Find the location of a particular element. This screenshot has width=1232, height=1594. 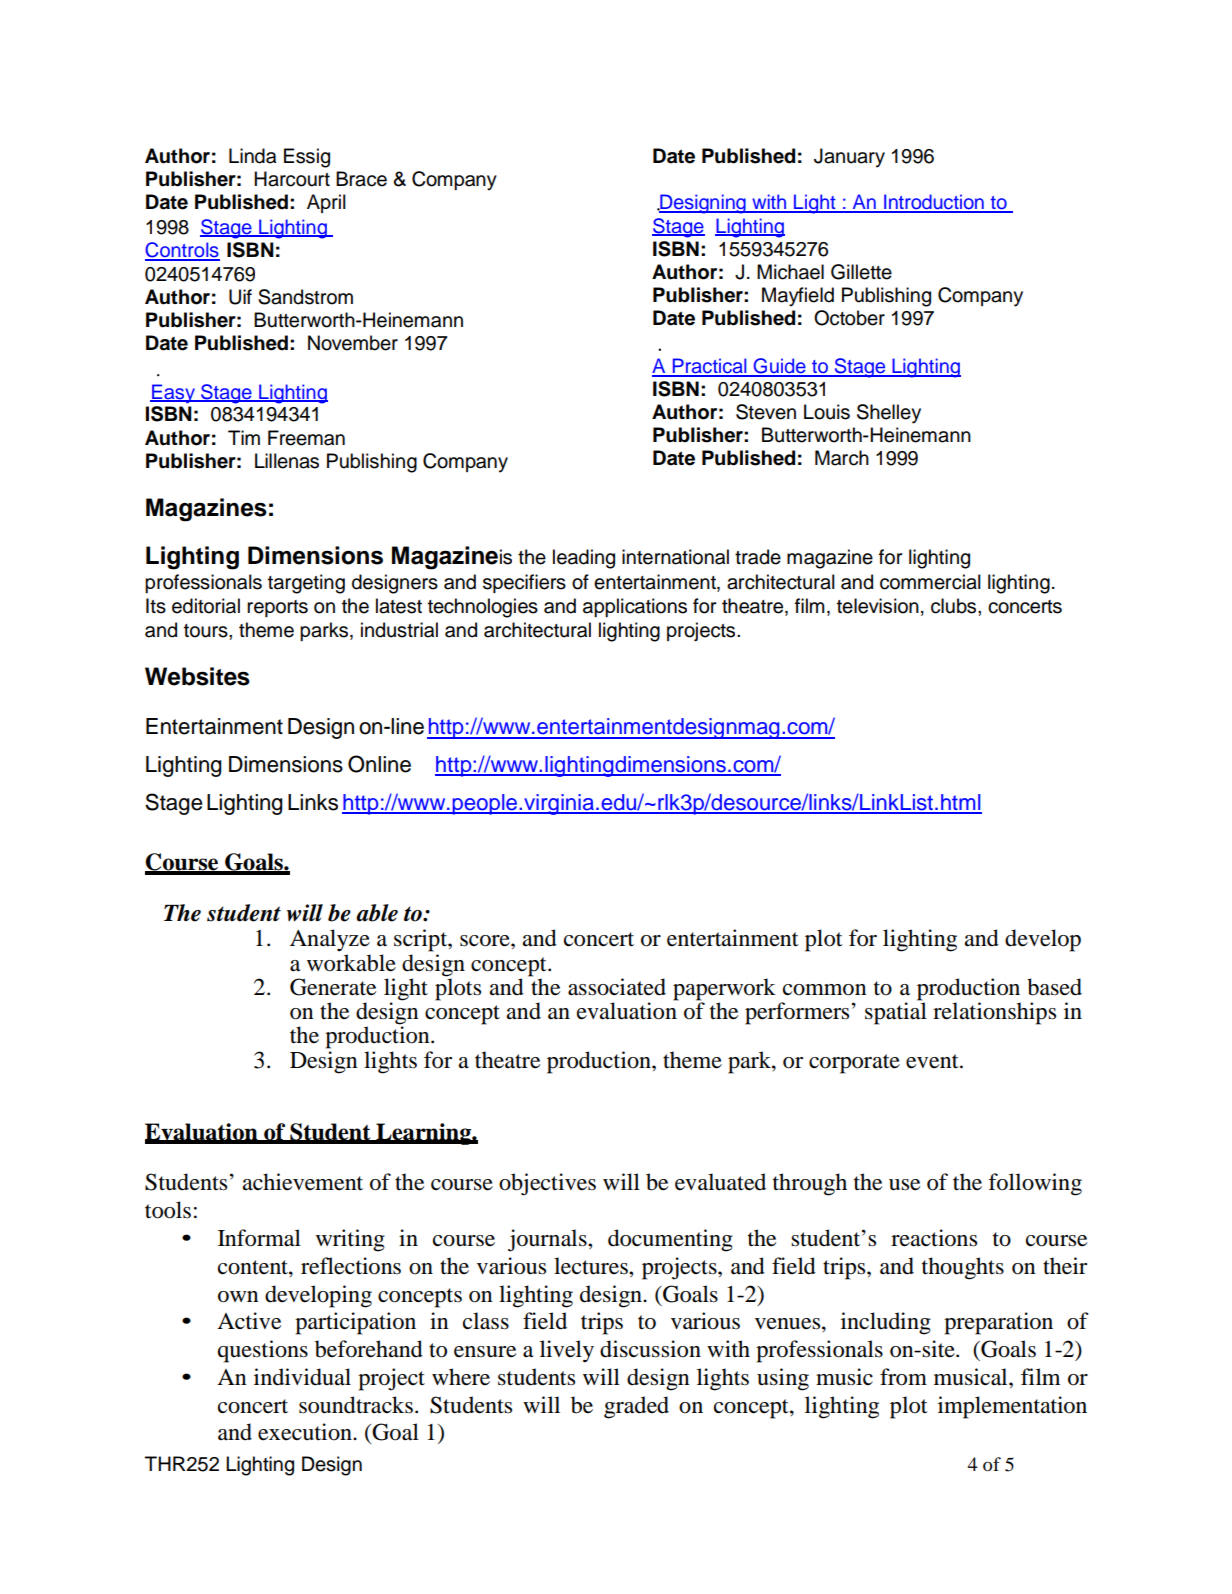

Harcourt is located at coordinates (292, 179).
